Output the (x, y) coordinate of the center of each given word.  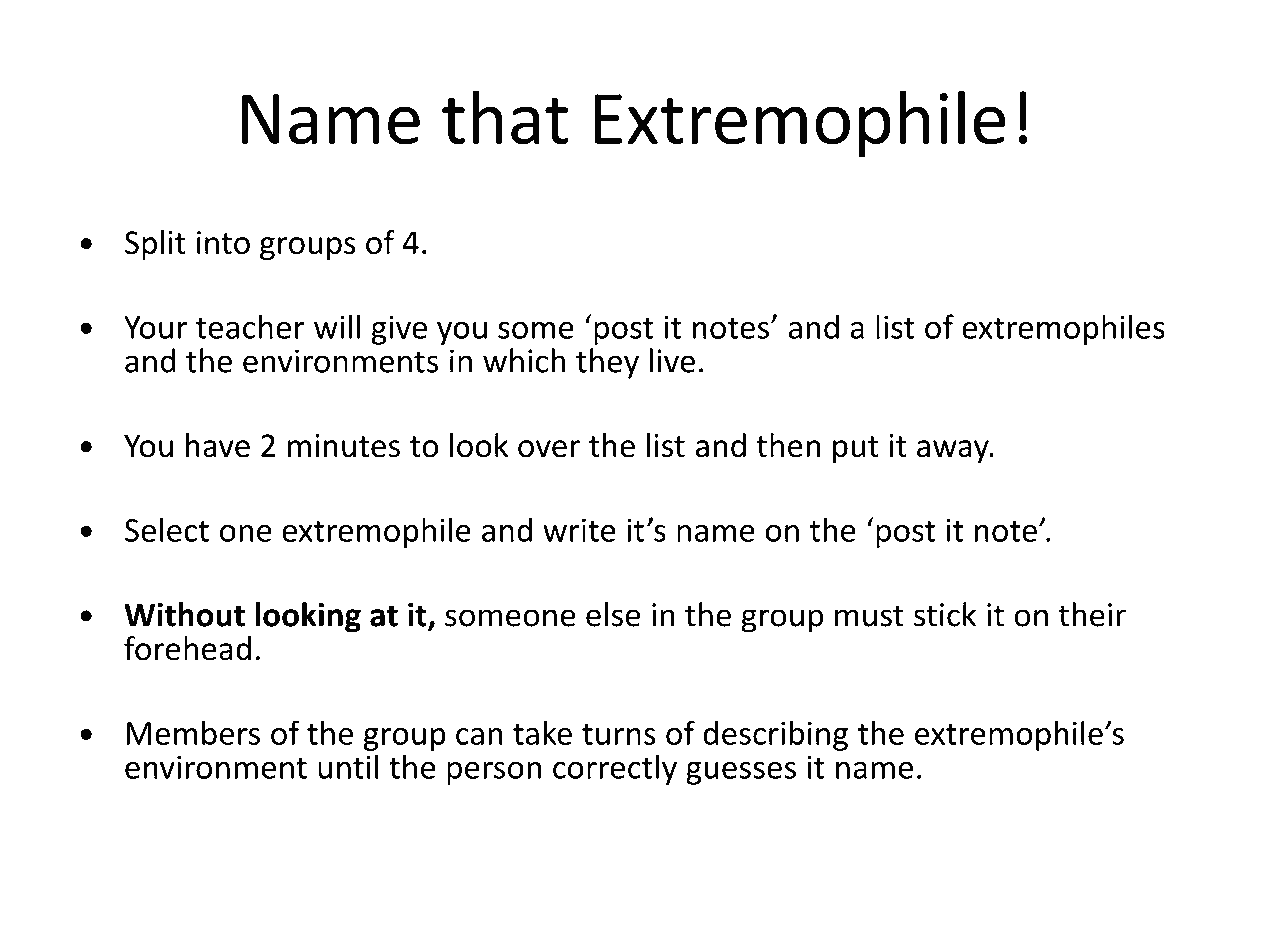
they (607, 363)
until (348, 766)
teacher (250, 326)
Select (167, 529)
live (672, 360)
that (505, 117)
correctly (615, 769)
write (579, 530)
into (223, 243)
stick (945, 614)
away (954, 452)
